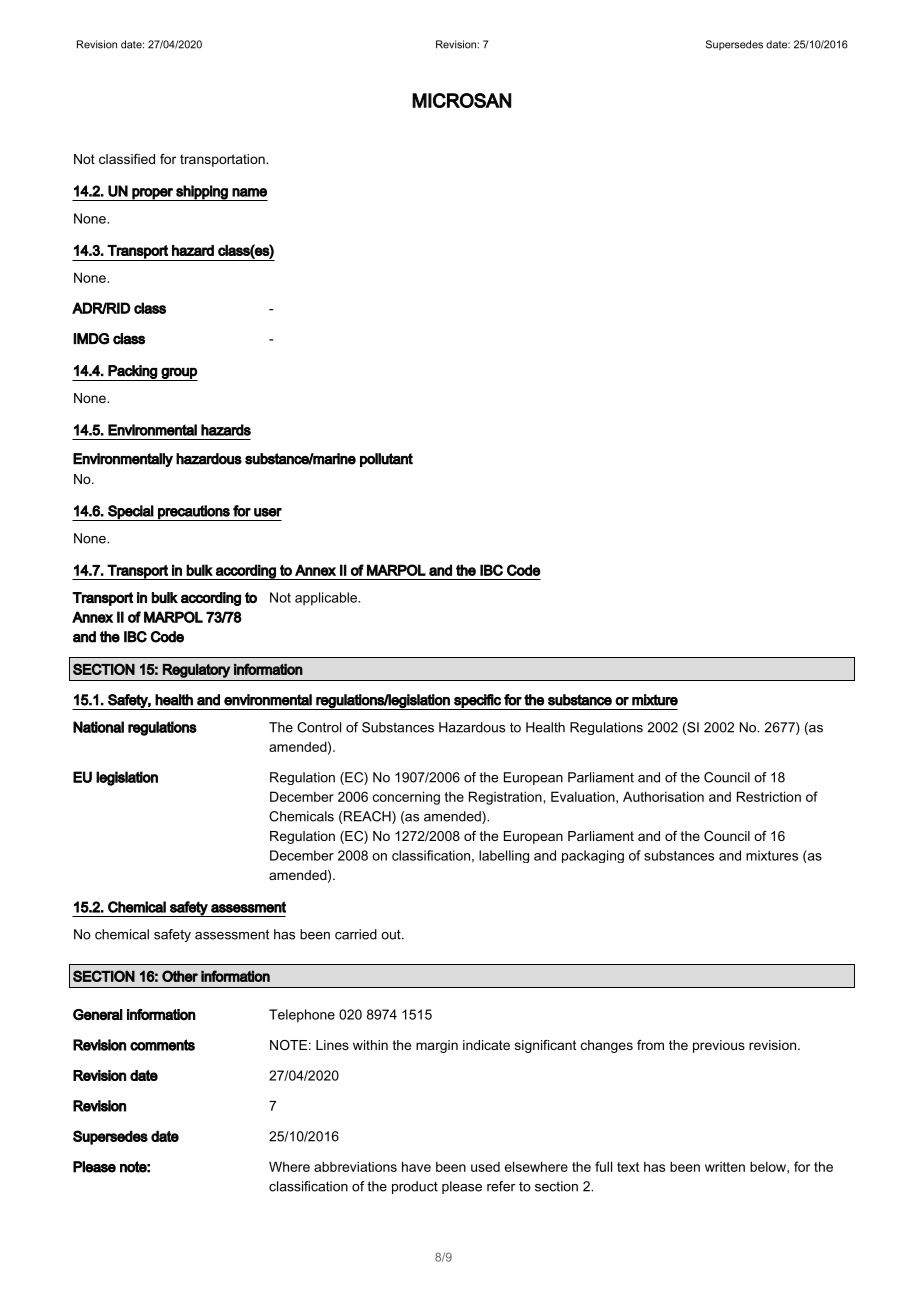 The image size is (924, 1308). I want to click on applicable, so click(327, 599).
